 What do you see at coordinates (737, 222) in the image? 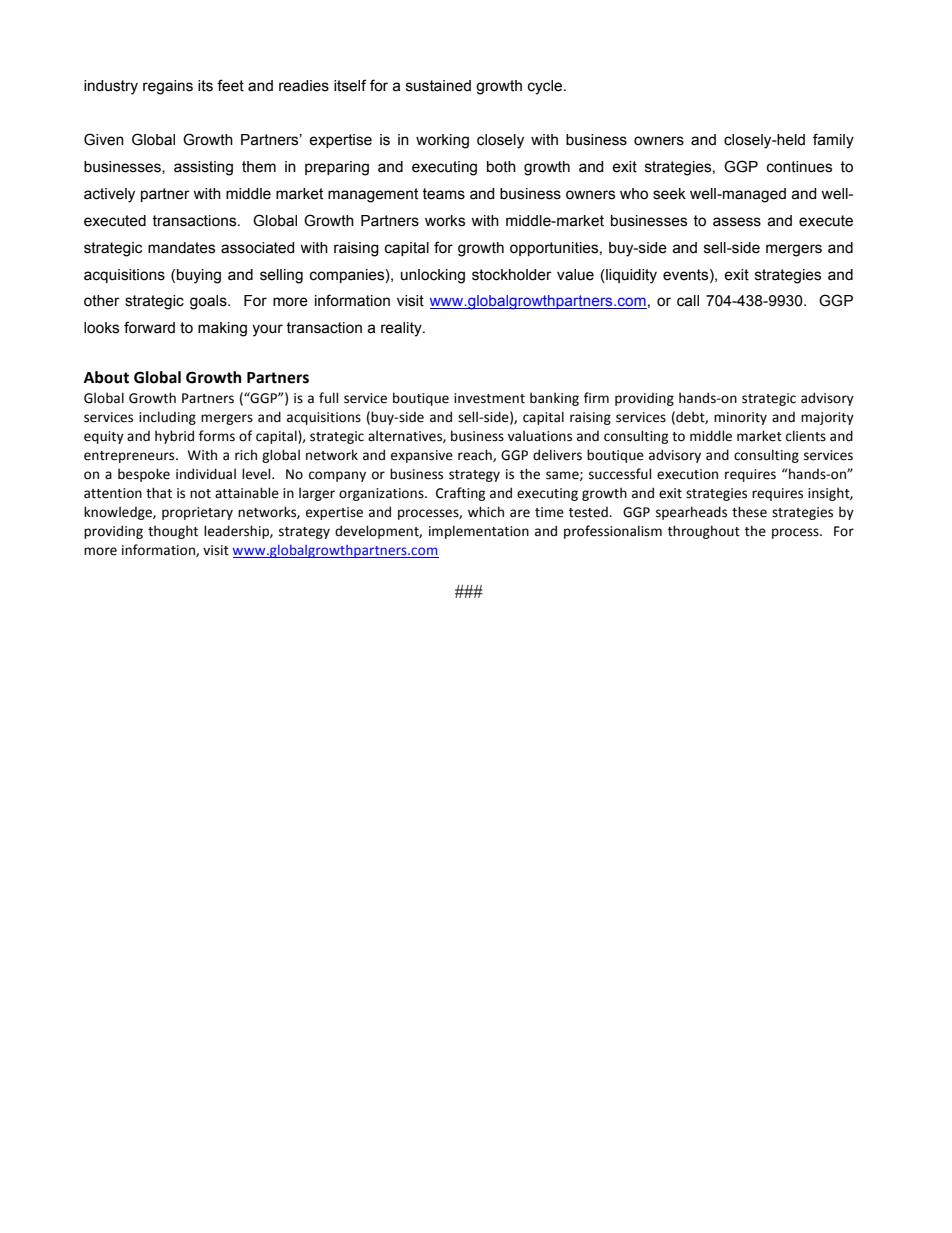
I see `assess` at bounding box center [737, 222].
